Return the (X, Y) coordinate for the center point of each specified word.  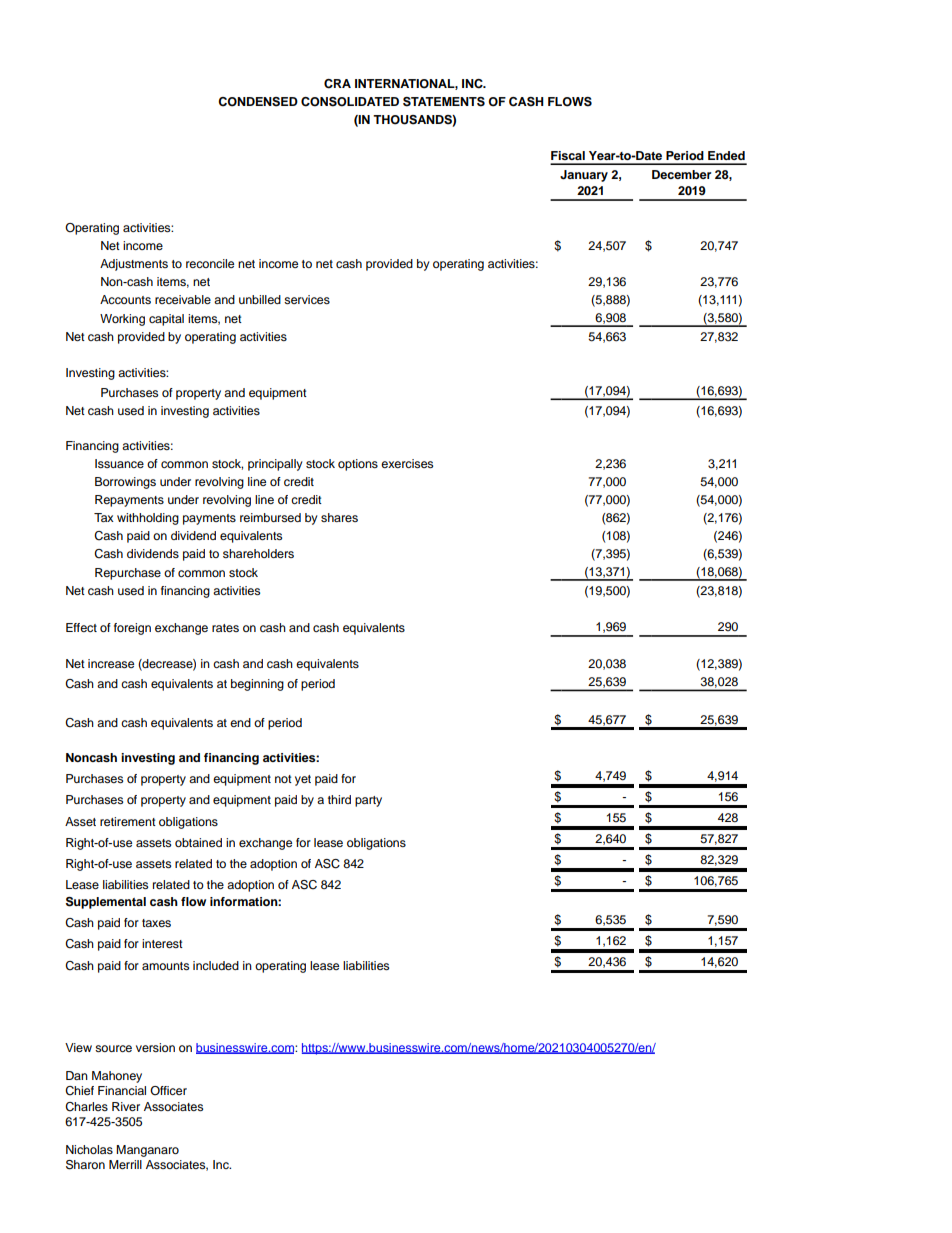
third (339, 799)
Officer (168, 1090)
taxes (156, 923)
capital (166, 320)
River (126, 1106)
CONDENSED (258, 102)
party (368, 801)
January (584, 176)
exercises (407, 463)
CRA (337, 84)
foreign (132, 629)
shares (339, 517)
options (358, 465)
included (216, 965)
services (307, 299)
